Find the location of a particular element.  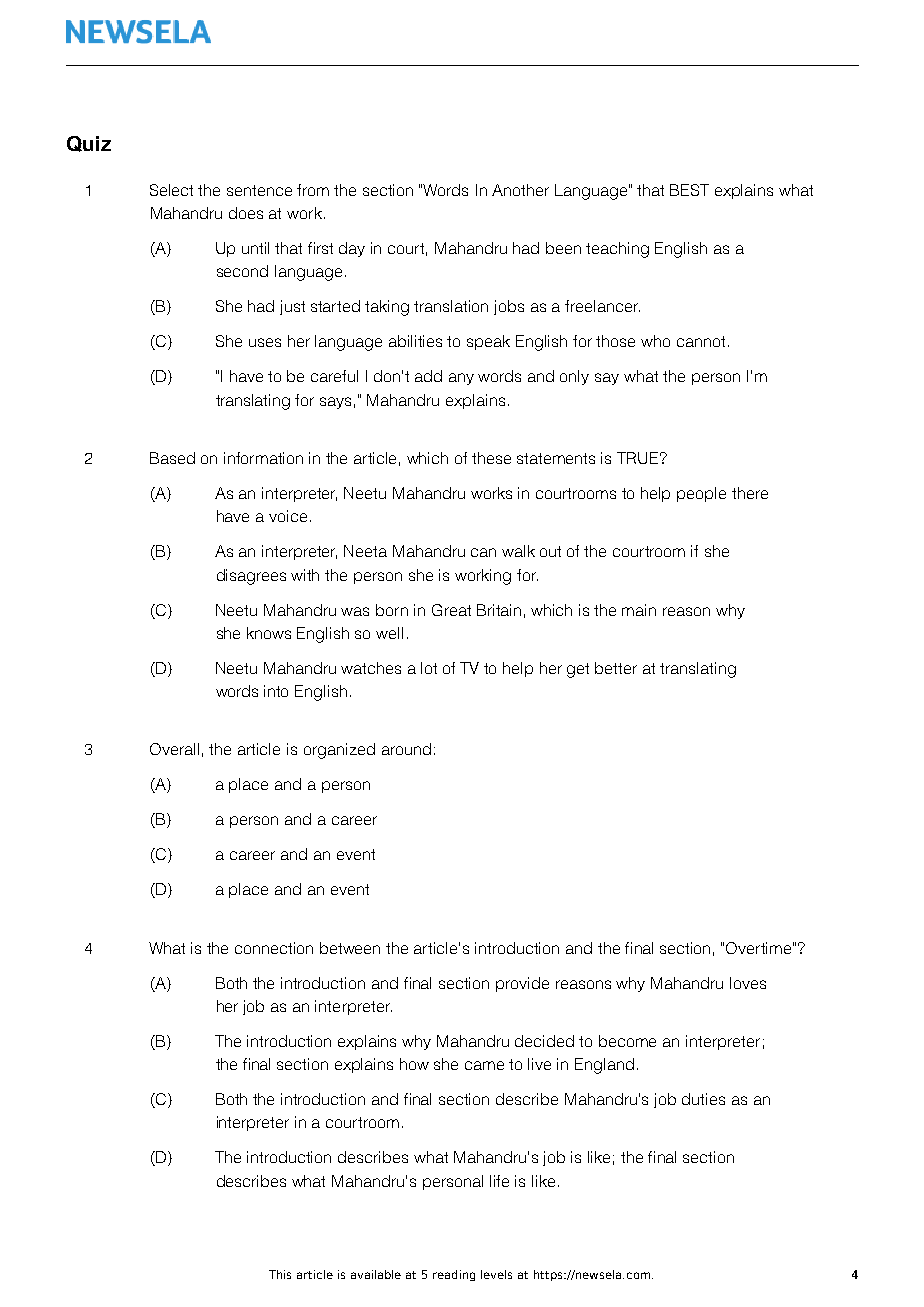

who is located at coordinates (655, 341).
